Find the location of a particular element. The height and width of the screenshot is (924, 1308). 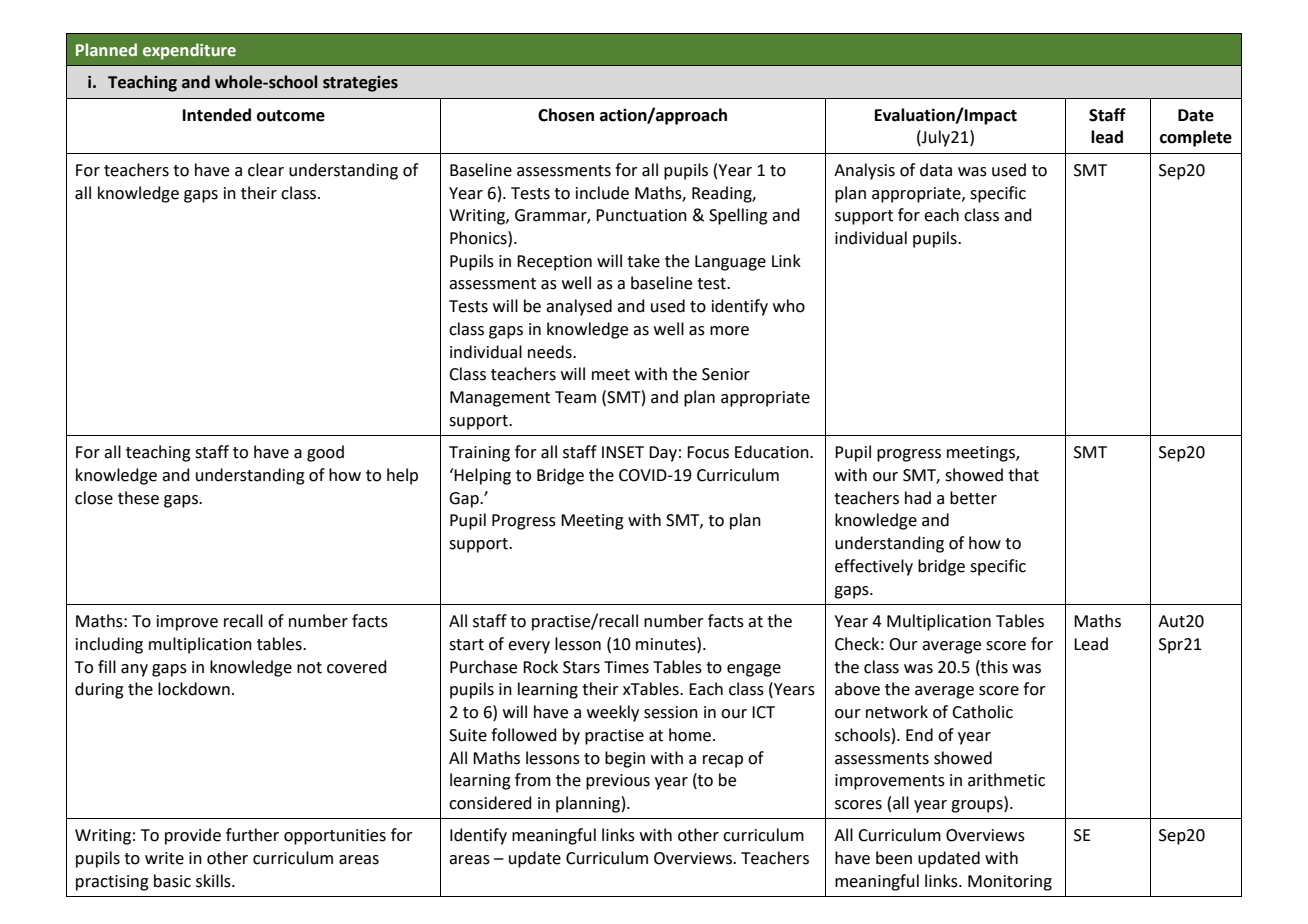

previous is located at coordinates (618, 782).
